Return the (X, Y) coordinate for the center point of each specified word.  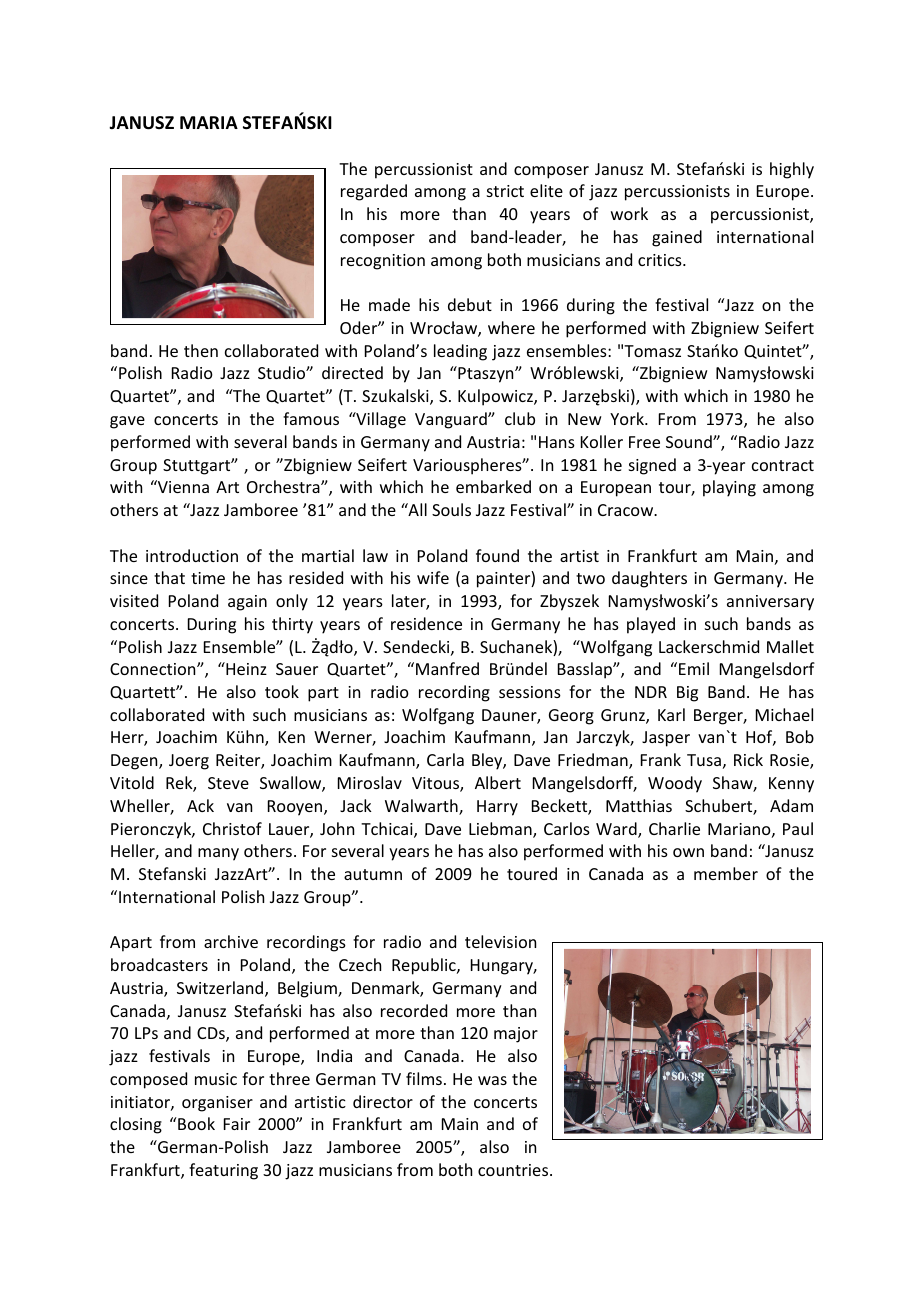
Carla (445, 759)
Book (195, 1123)
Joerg (189, 762)
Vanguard (452, 420)
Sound (690, 441)
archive (231, 941)
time (208, 578)
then (201, 350)
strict (505, 191)
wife (433, 577)
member (726, 873)
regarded (374, 192)
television (500, 941)
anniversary (770, 603)
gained (677, 238)
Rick (748, 759)
